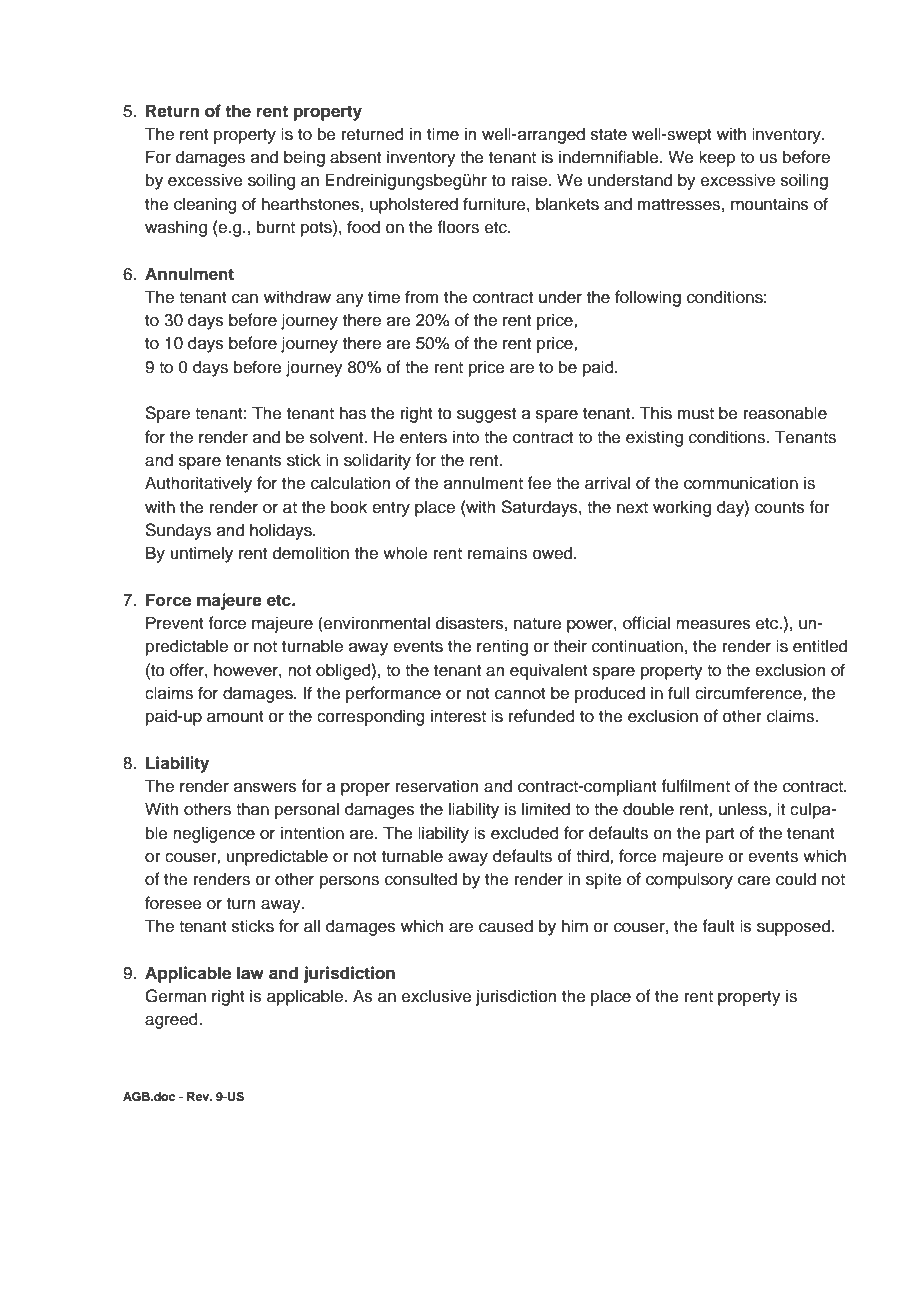 The height and width of the page is (1308, 924). What do you see at coordinates (304, 158) in the page?
I see `being` at bounding box center [304, 158].
